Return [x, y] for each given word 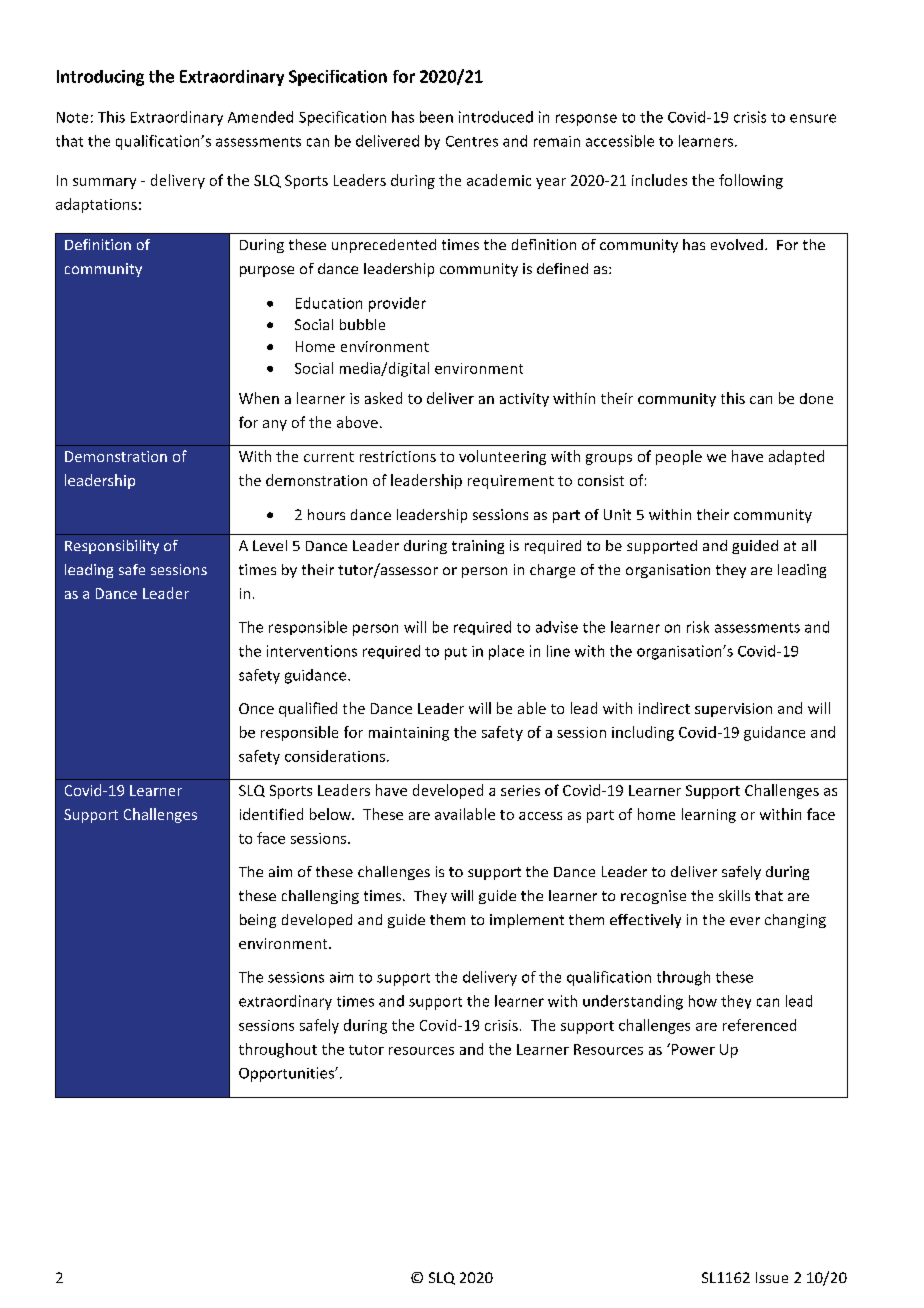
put [456, 653]
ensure [813, 118]
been [436, 117]
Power [692, 1049]
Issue [772, 1277]
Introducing [100, 78]
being [258, 921]
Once [256, 708]
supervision [733, 710]
